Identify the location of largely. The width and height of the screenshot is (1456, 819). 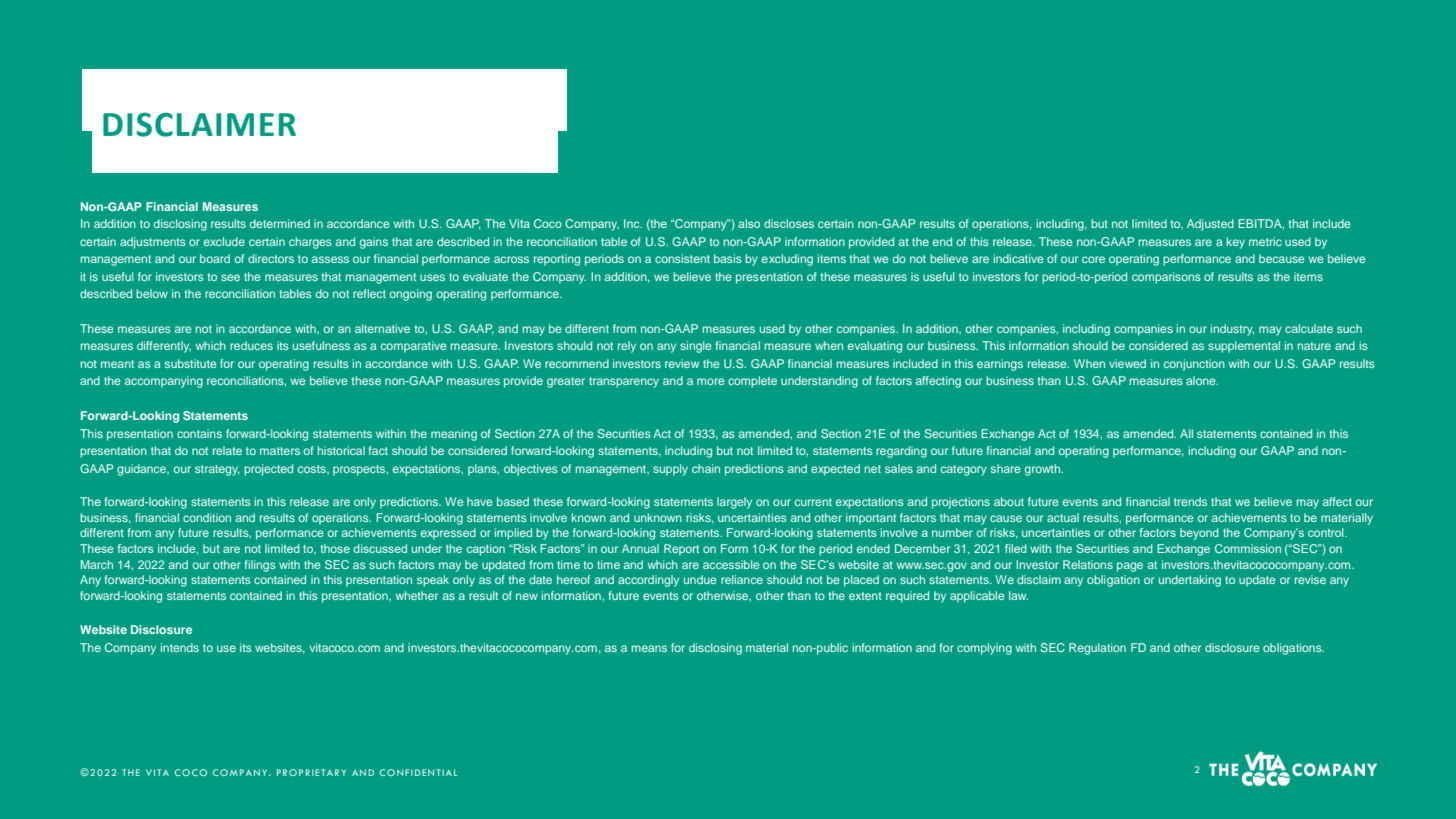
(734, 503).
